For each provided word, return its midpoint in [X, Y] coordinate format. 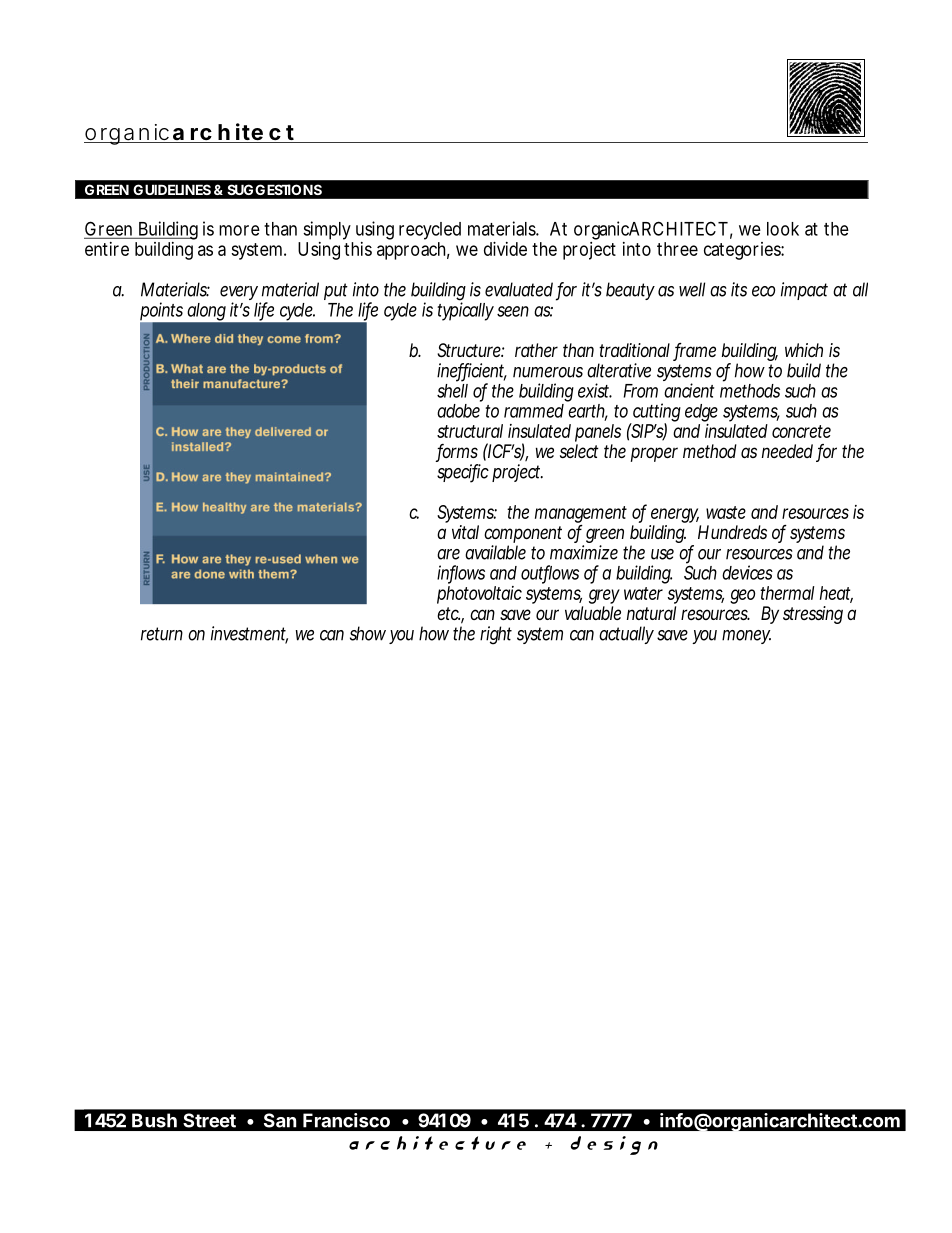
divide [505, 249]
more [239, 230]
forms [457, 452]
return [162, 634]
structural [470, 431]
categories [744, 251]
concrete [801, 431]
